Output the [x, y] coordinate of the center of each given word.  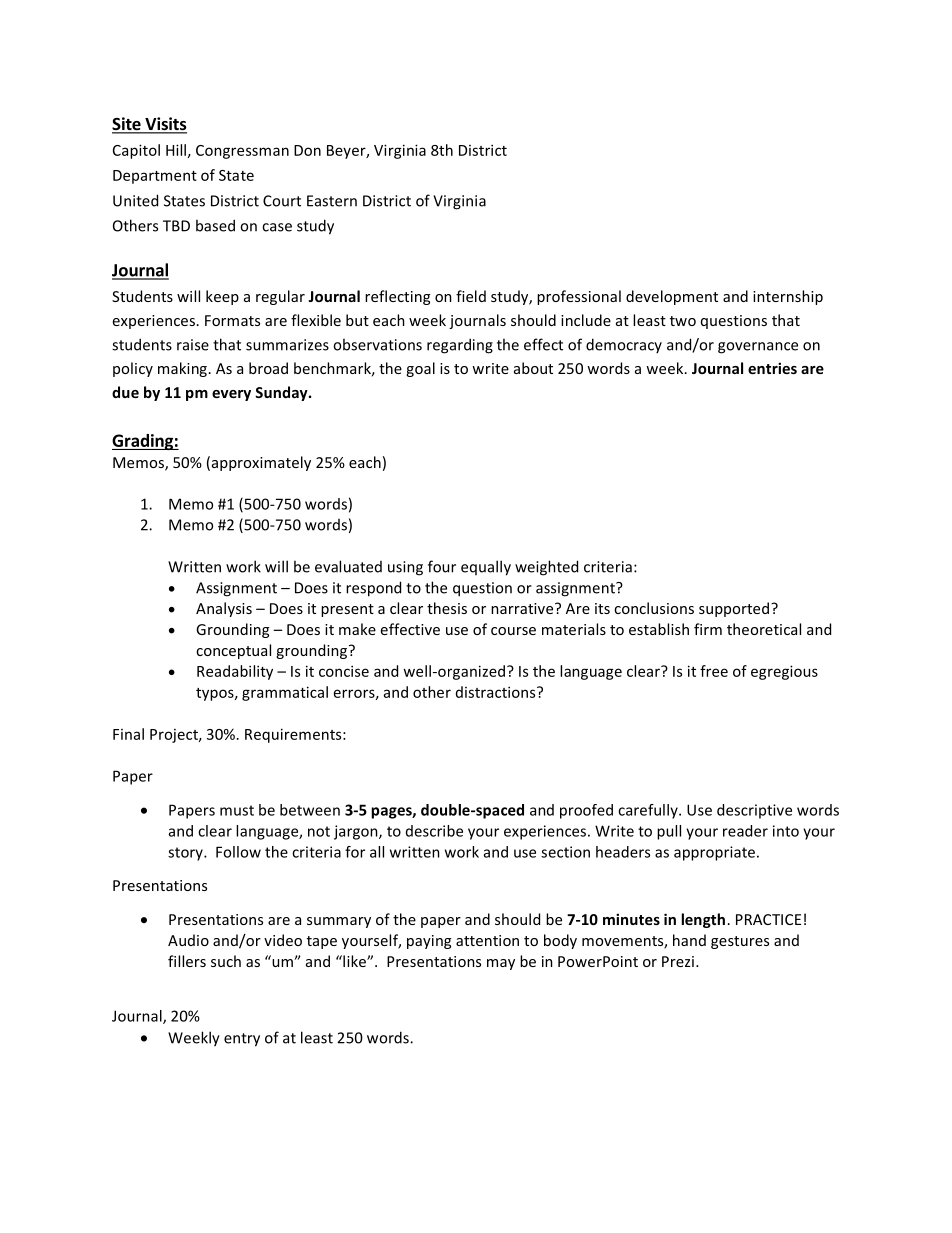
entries [772, 368]
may [501, 964]
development [672, 297]
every [231, 395]
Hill [176, 150]
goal [420, 369]
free [714, 671]
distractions [497, 692]
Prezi [678, 961]
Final [128, 734]
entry [242, 1040]
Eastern [332, 201]
